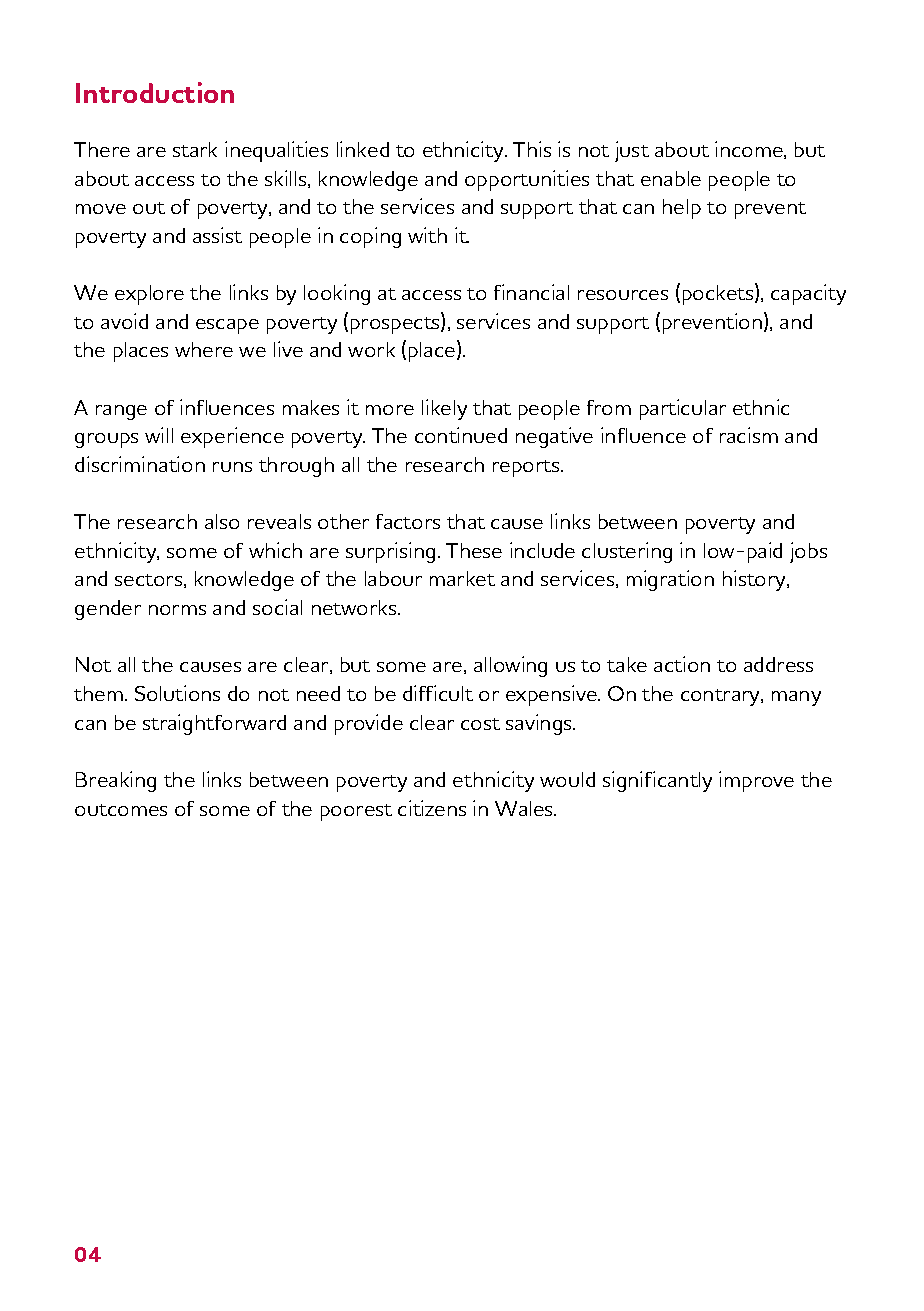  Describe the element at coordinates (750, 150) in the screenshot. I see `income` at that location.
